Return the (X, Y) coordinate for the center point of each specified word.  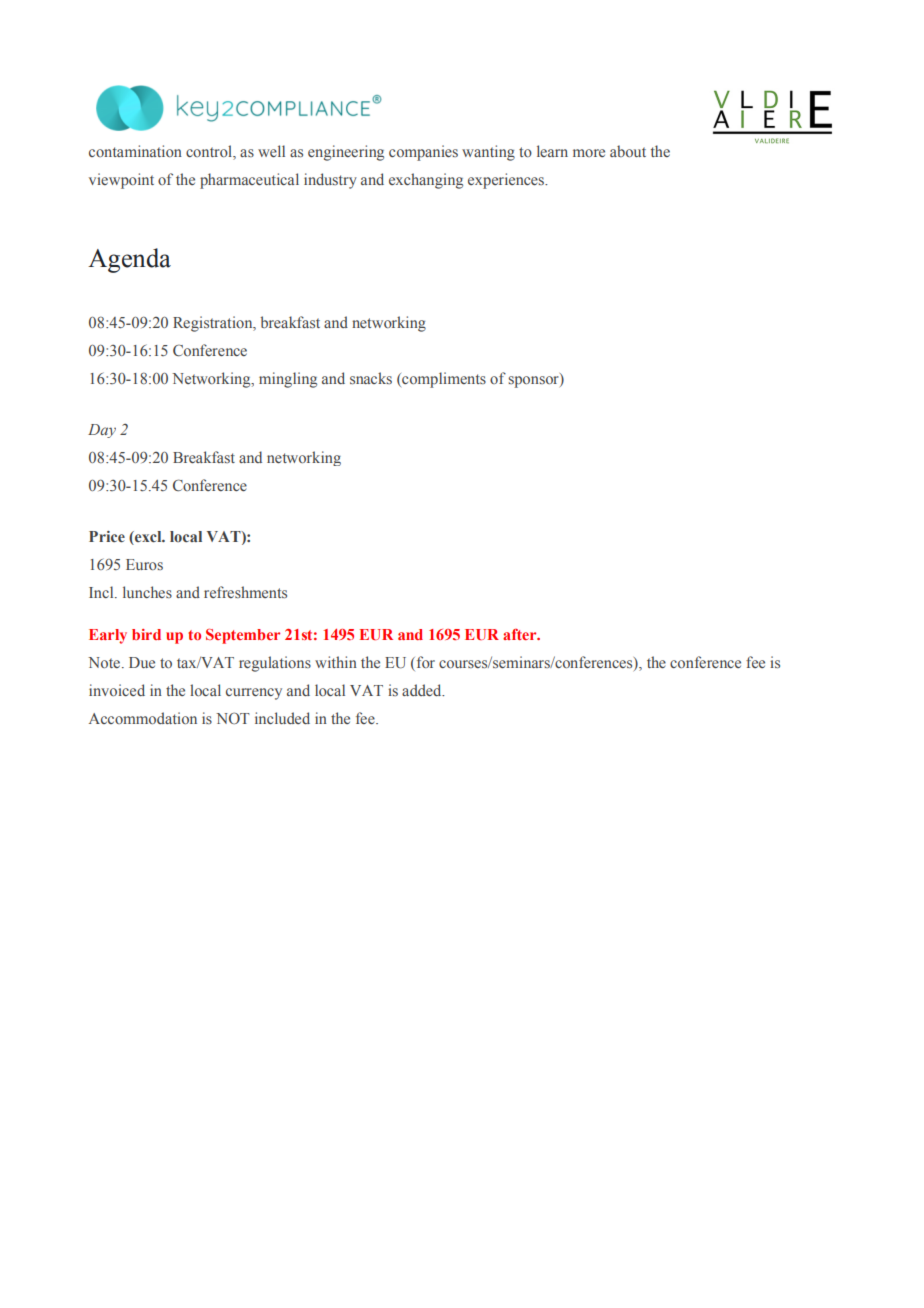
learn (552, 151)
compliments (443, 380)
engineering (346, 153)
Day (102, 431)
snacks (371, 378)
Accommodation (143, 718)
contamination (135, 151)
